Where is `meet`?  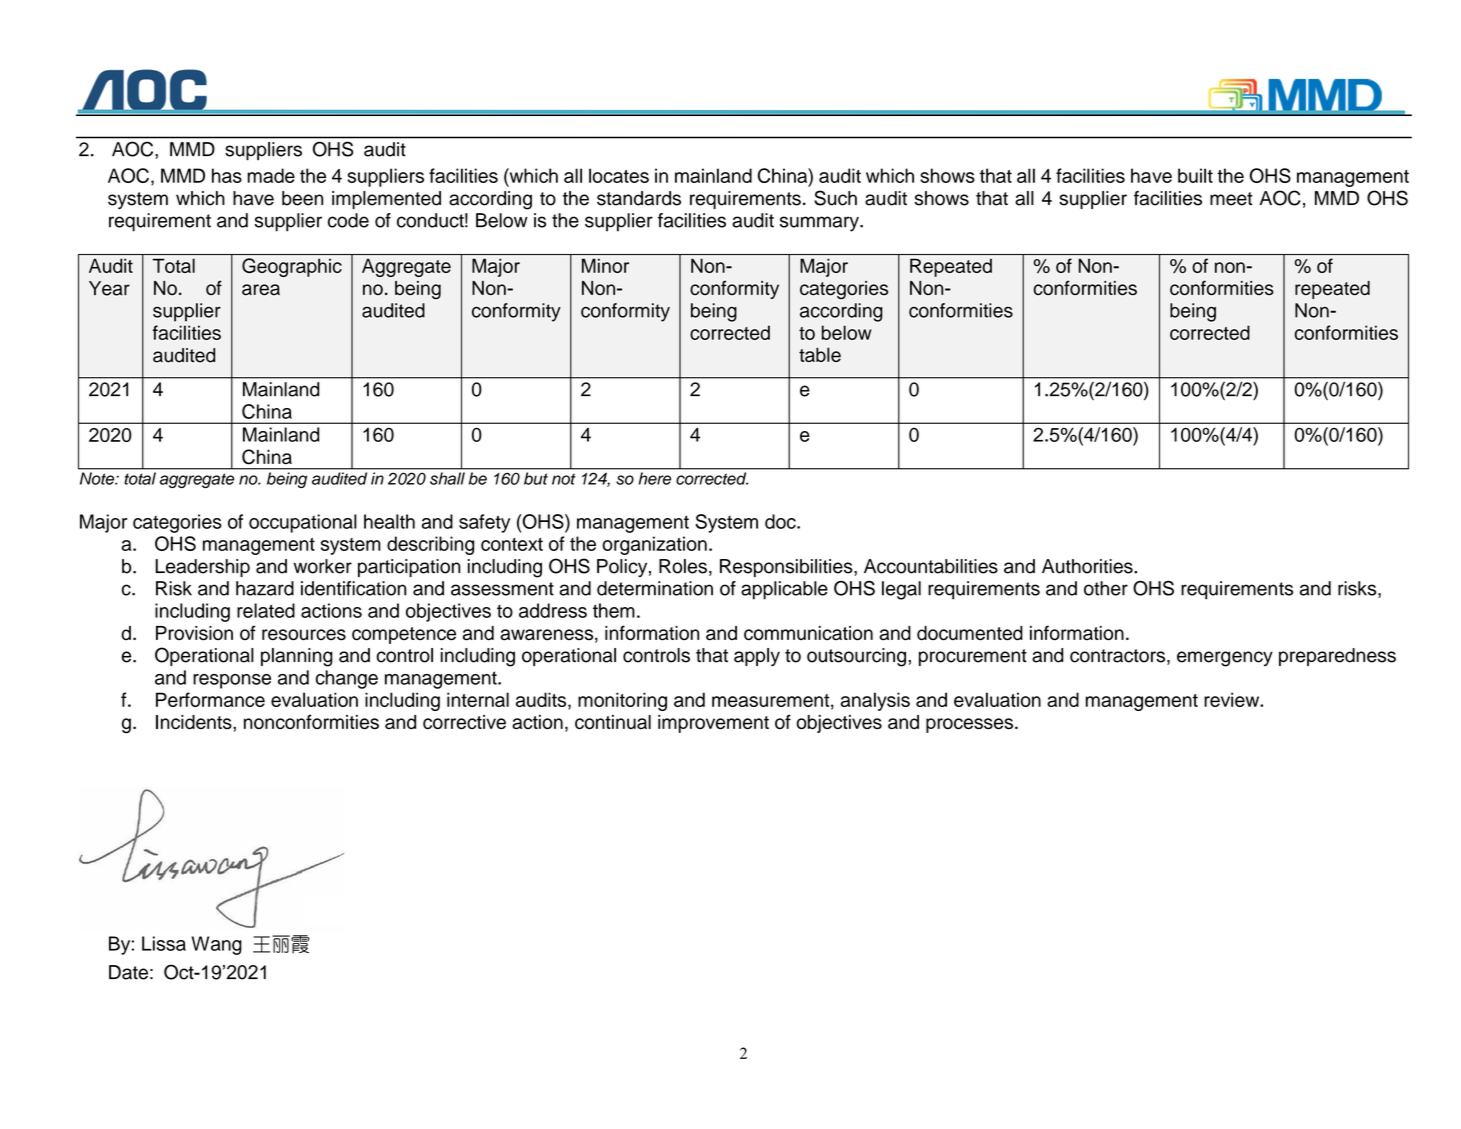 meet is located at coordinates (1231, 199).
